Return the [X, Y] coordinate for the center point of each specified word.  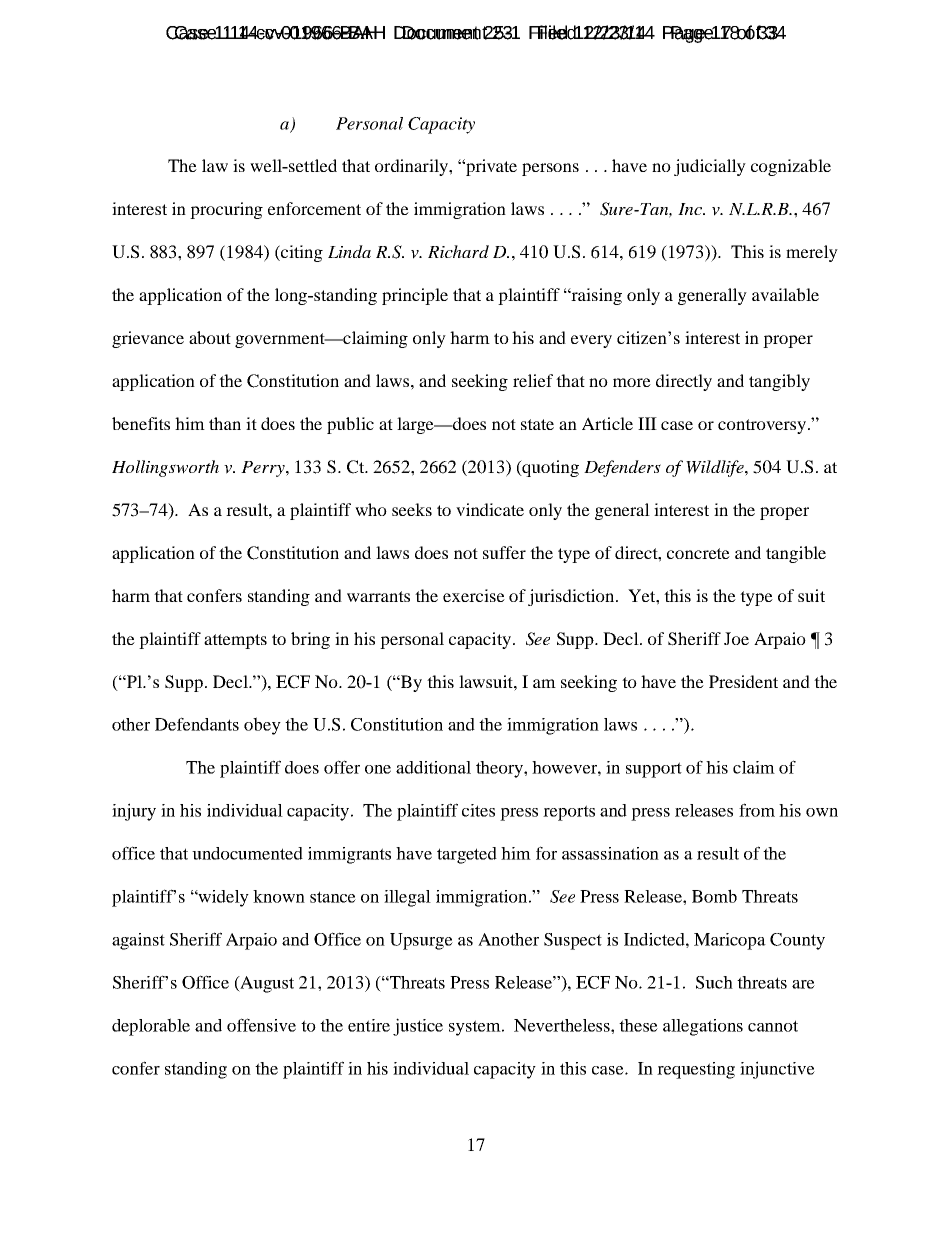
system [476, 1028]
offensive [261, 1025]
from [757, 810]
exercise [474, 595]
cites [478, 810]
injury [134, 812]
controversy [763, 426]
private [490, 167]
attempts [235, 641]
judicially [710, 167]
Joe [736, 638]
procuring [226, 210]
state [537, 424]
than [225, 423]
